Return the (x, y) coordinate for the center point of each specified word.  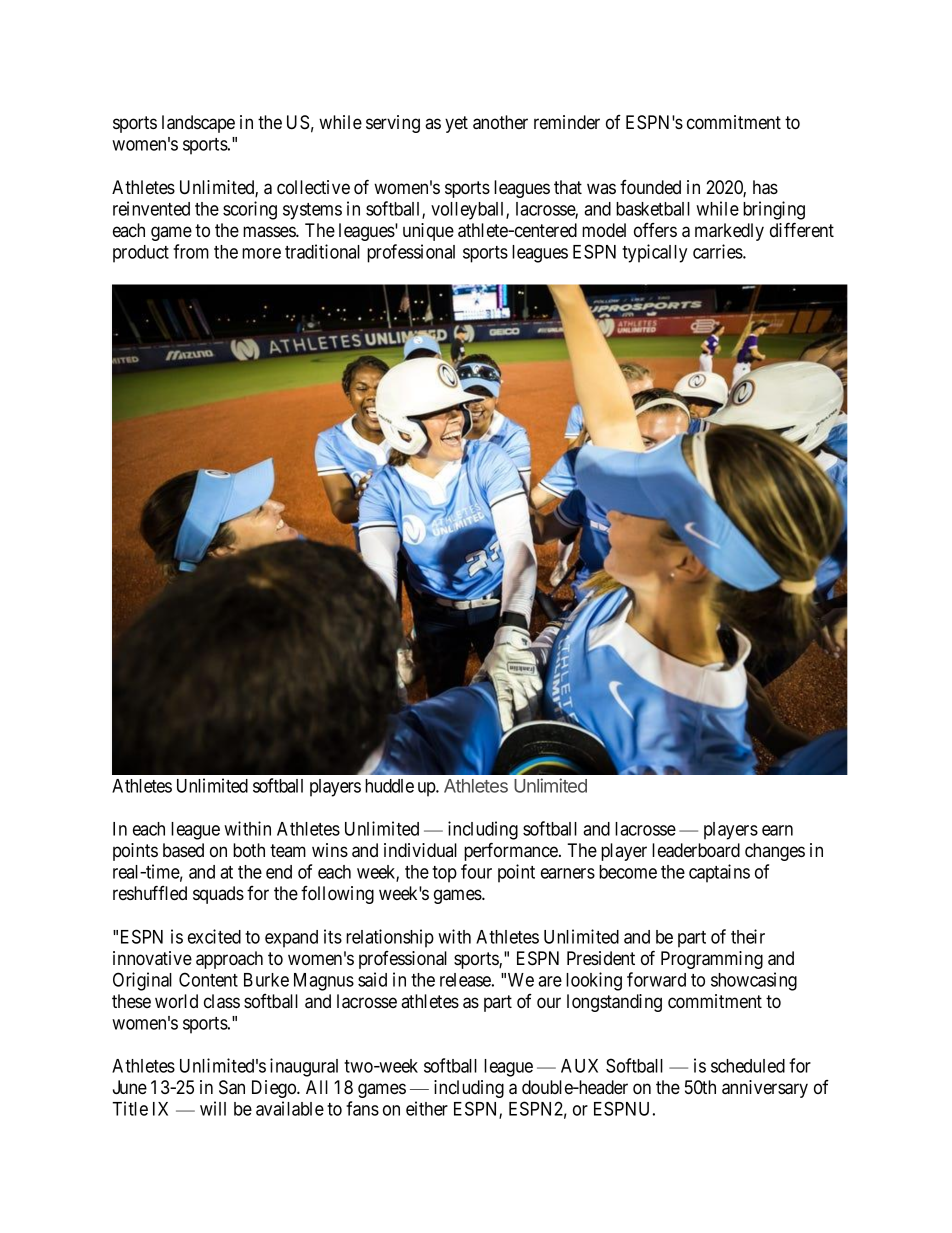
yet (456, 124)
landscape (198, 124)
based (183, 850)
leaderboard (696, 850)
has (765, 187)
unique (428, 232)
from (191, 251)
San (232, 1087)
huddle (389, 786)
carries (718, 251)
